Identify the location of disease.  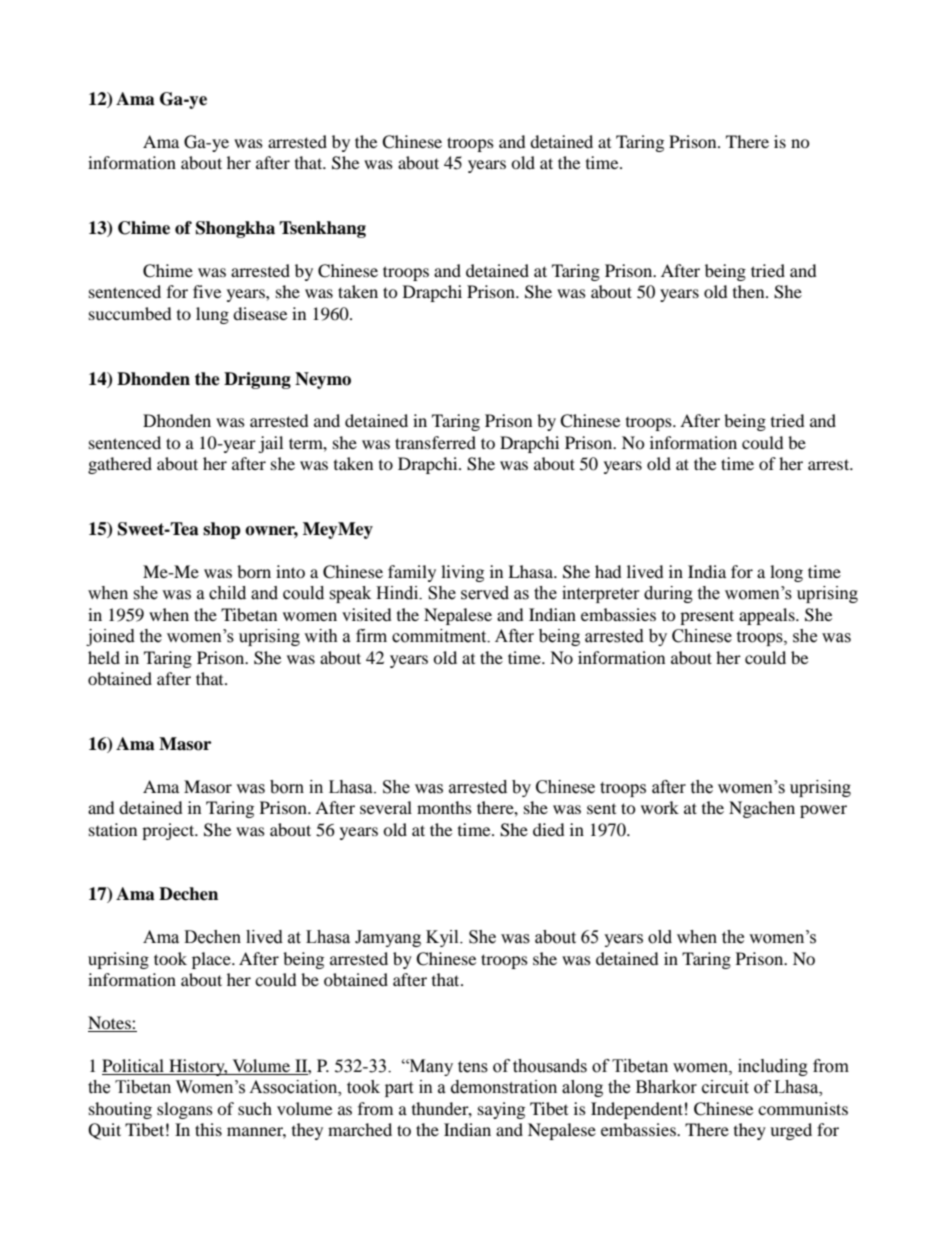
(260, 313).
